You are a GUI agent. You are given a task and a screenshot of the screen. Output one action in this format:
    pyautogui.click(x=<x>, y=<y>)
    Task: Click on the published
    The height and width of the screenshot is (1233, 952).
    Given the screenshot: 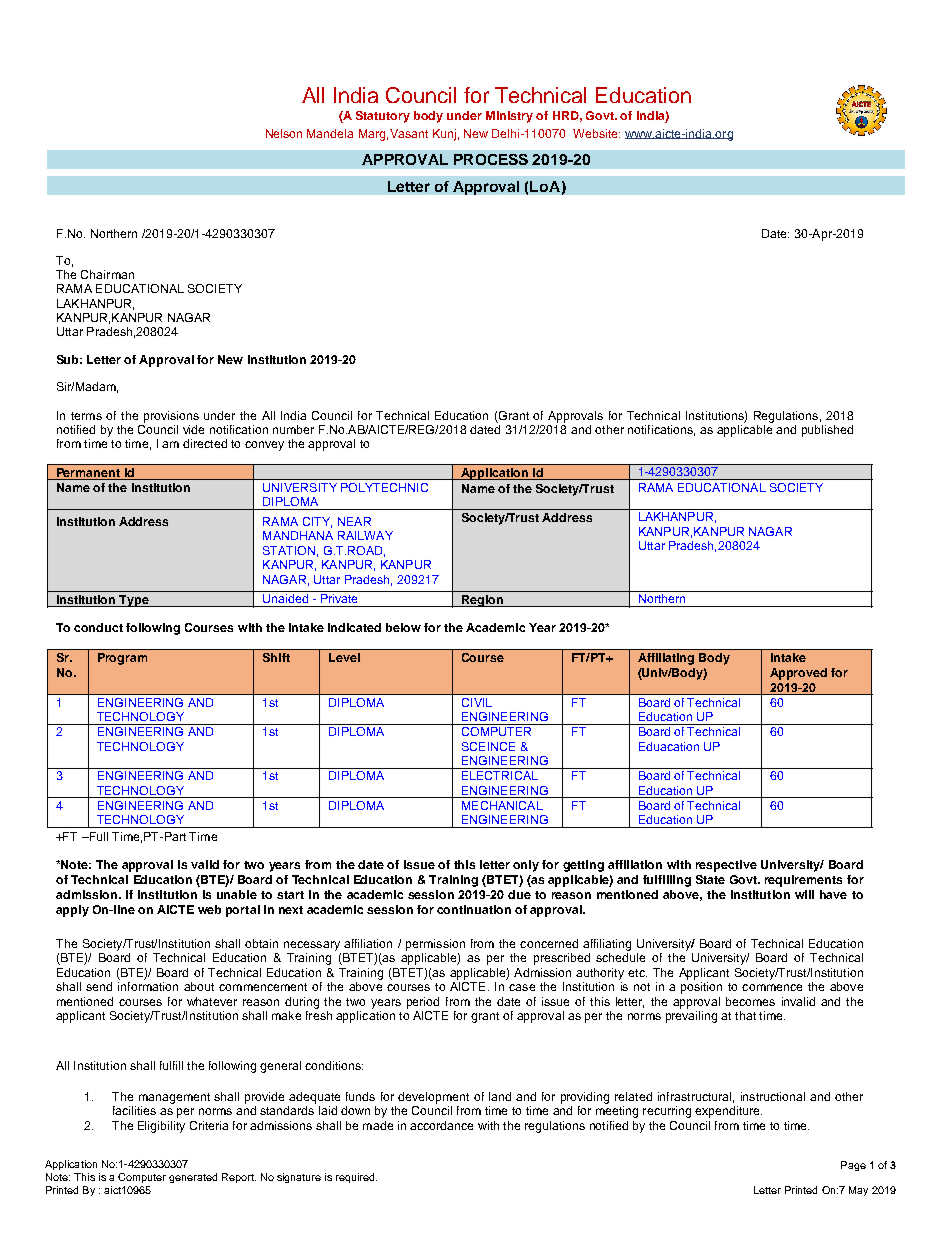 What is the action you would take?
    pyautogui.click(x=827, y=431)
